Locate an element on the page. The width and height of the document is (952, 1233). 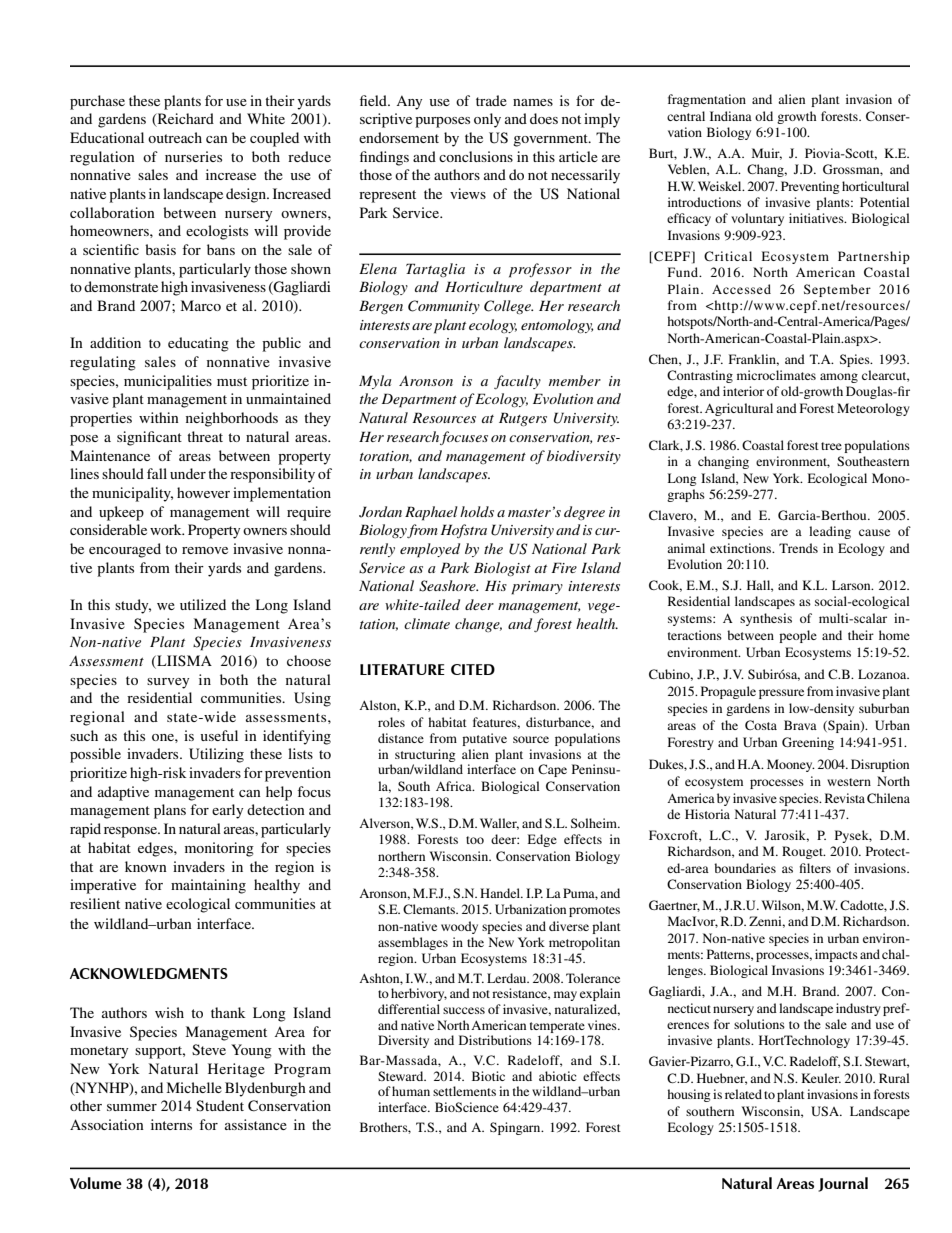
faculty is located at coordinates (517, 382).
